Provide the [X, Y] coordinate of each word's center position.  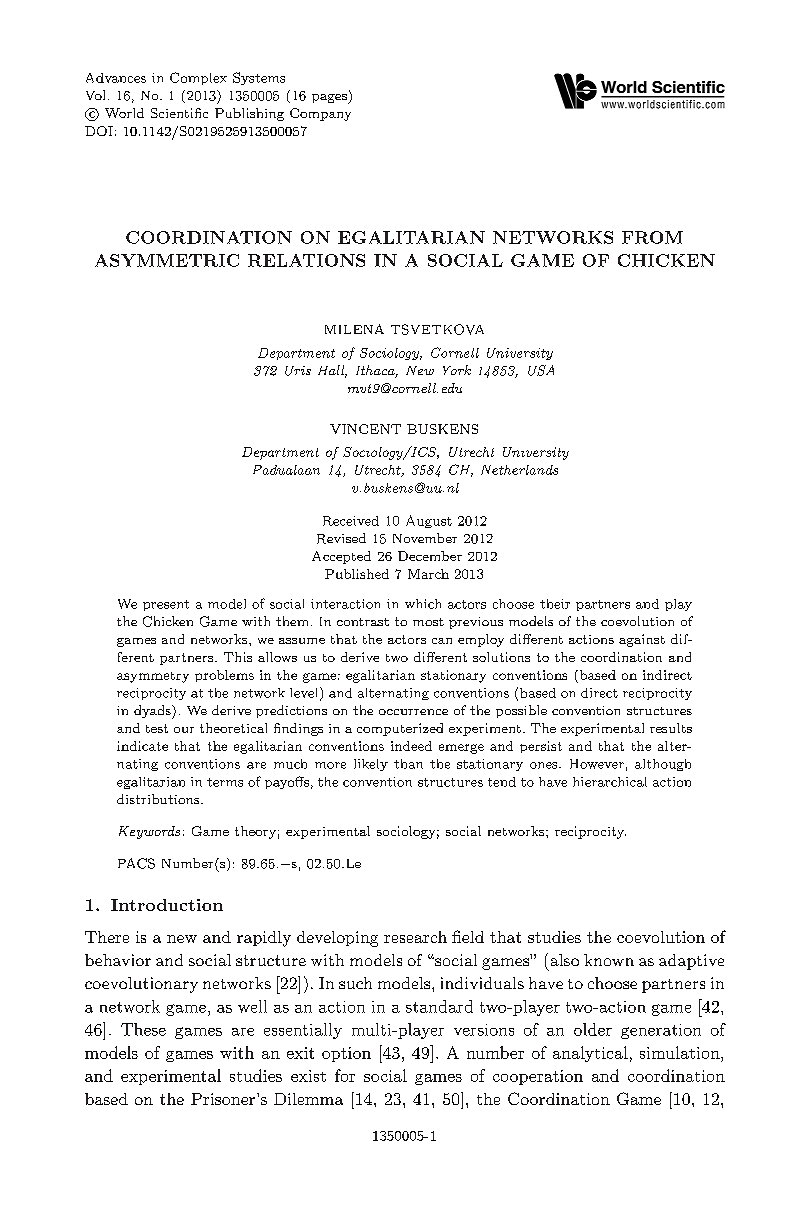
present [166, 605]
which [423, 604]
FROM [652, 237]
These [143, 1029]
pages [330, 99]
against [642, 640]
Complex [198, 78]
